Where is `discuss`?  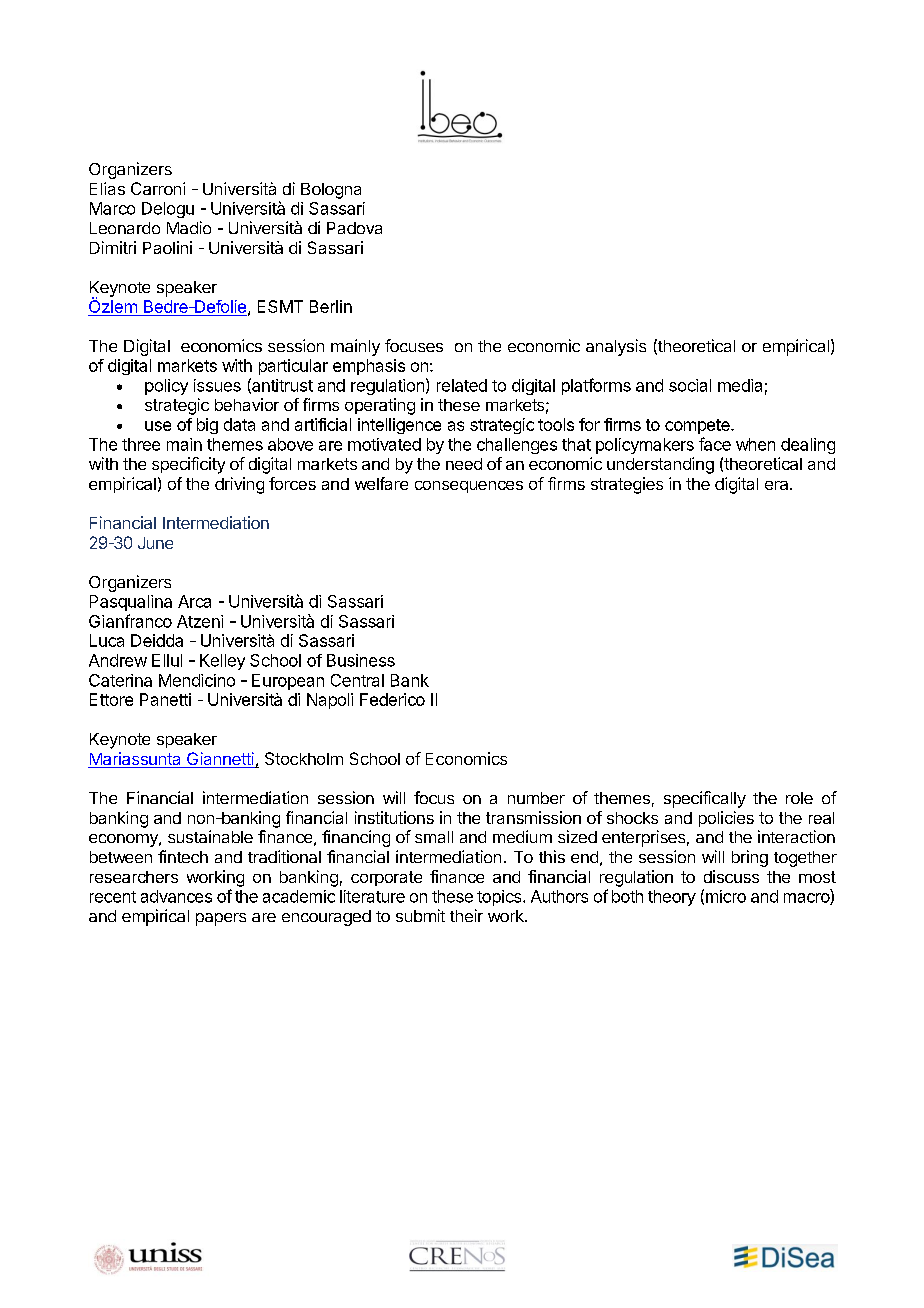
discuss is located at coordinates (731, 876).
